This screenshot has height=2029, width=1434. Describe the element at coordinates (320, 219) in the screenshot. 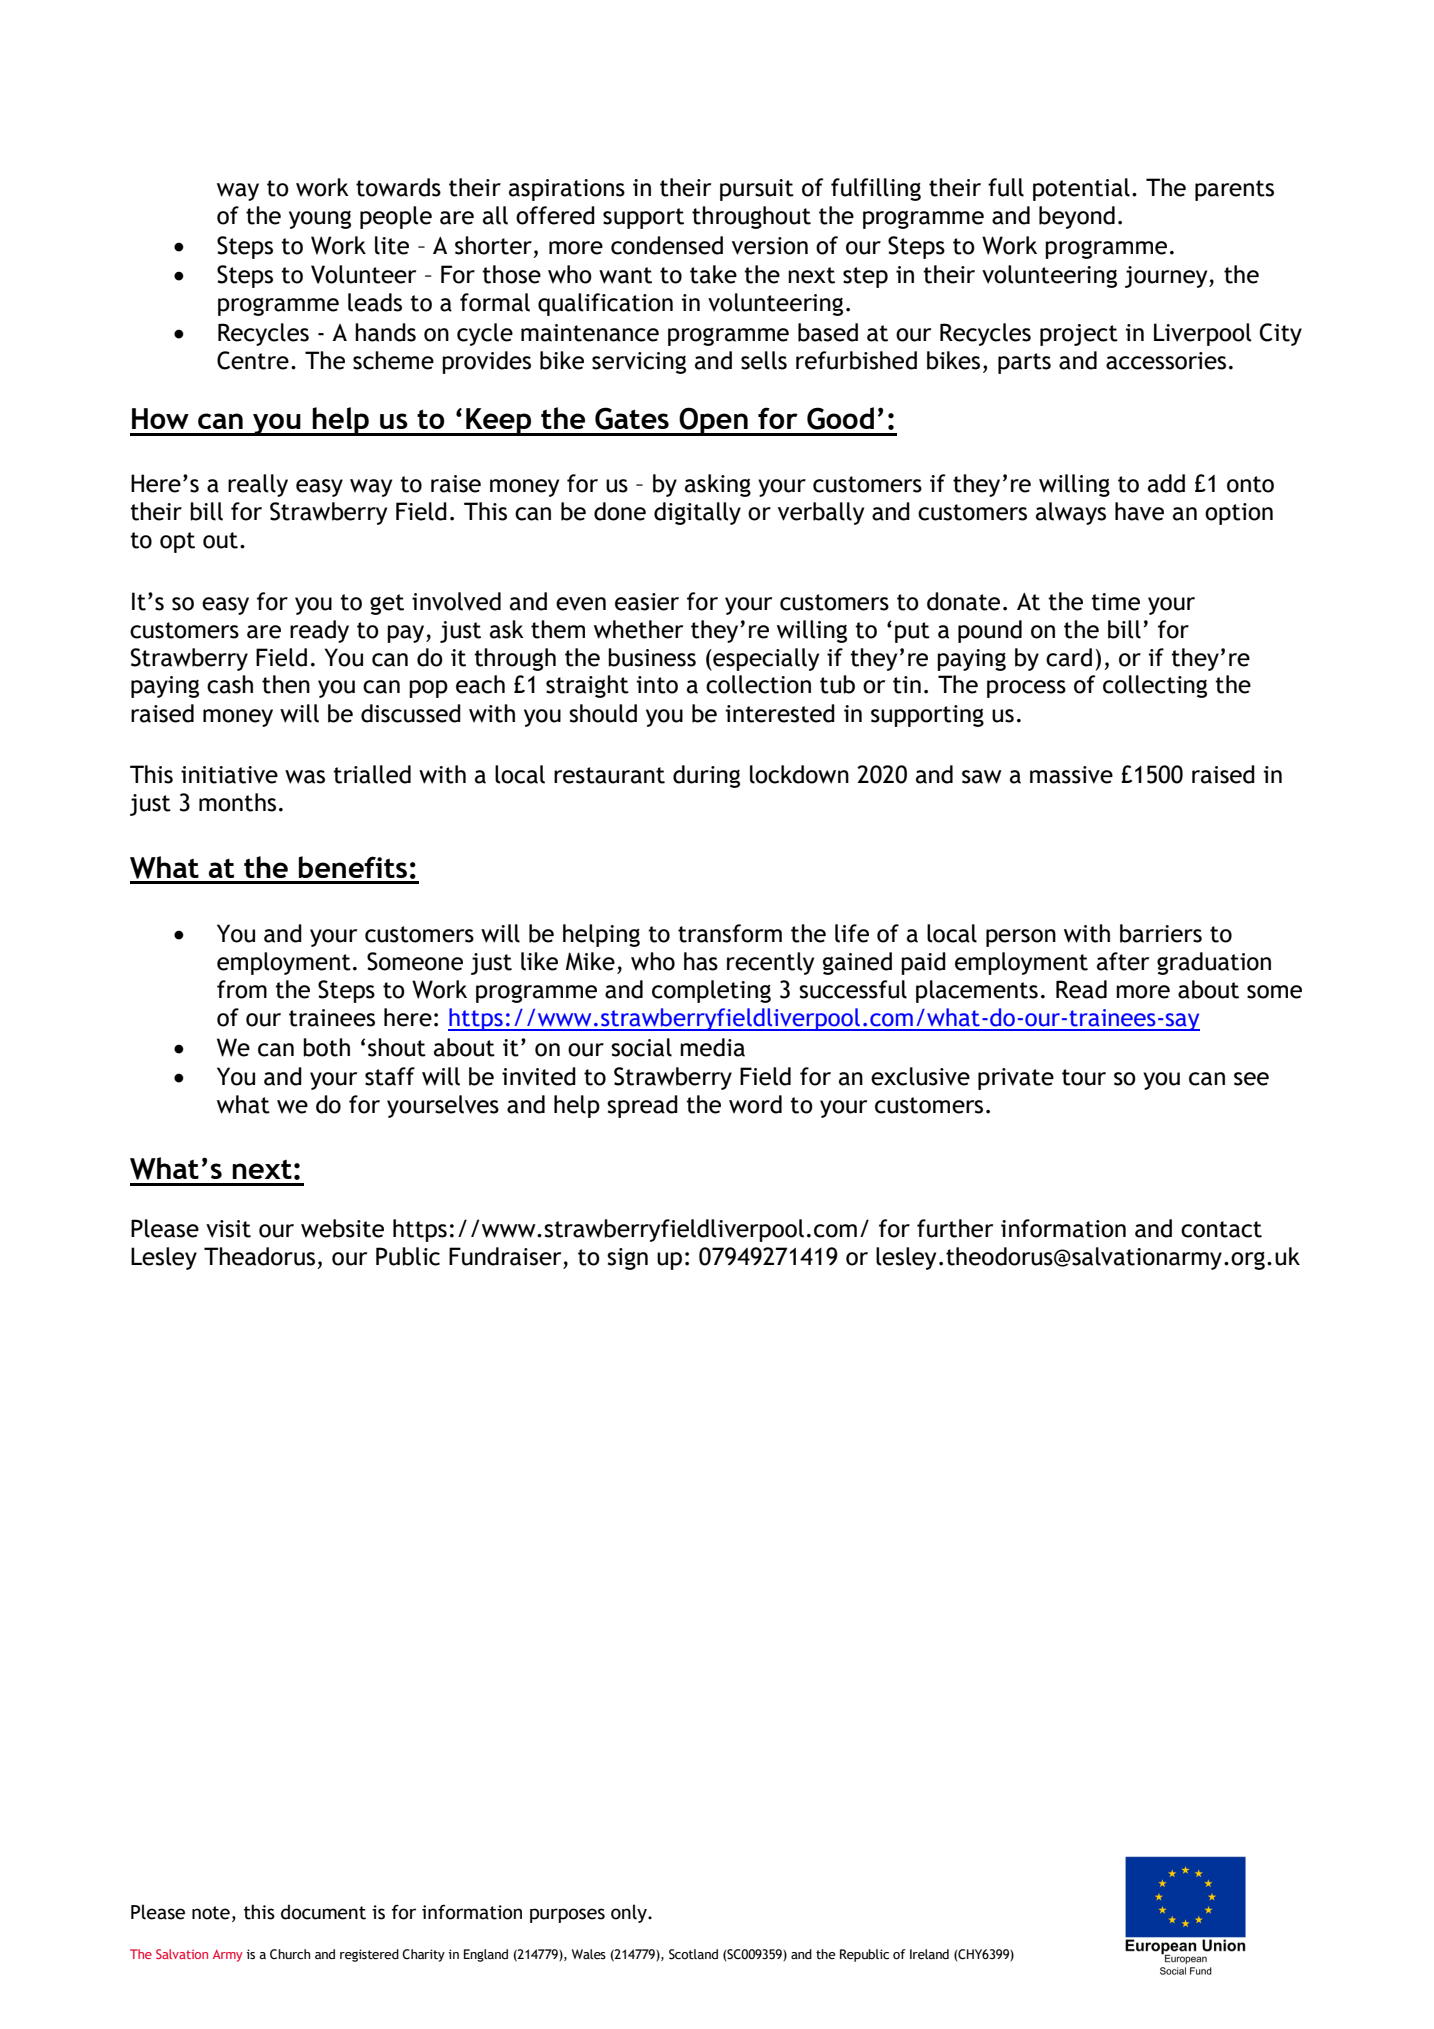

I see `young` at that location.
